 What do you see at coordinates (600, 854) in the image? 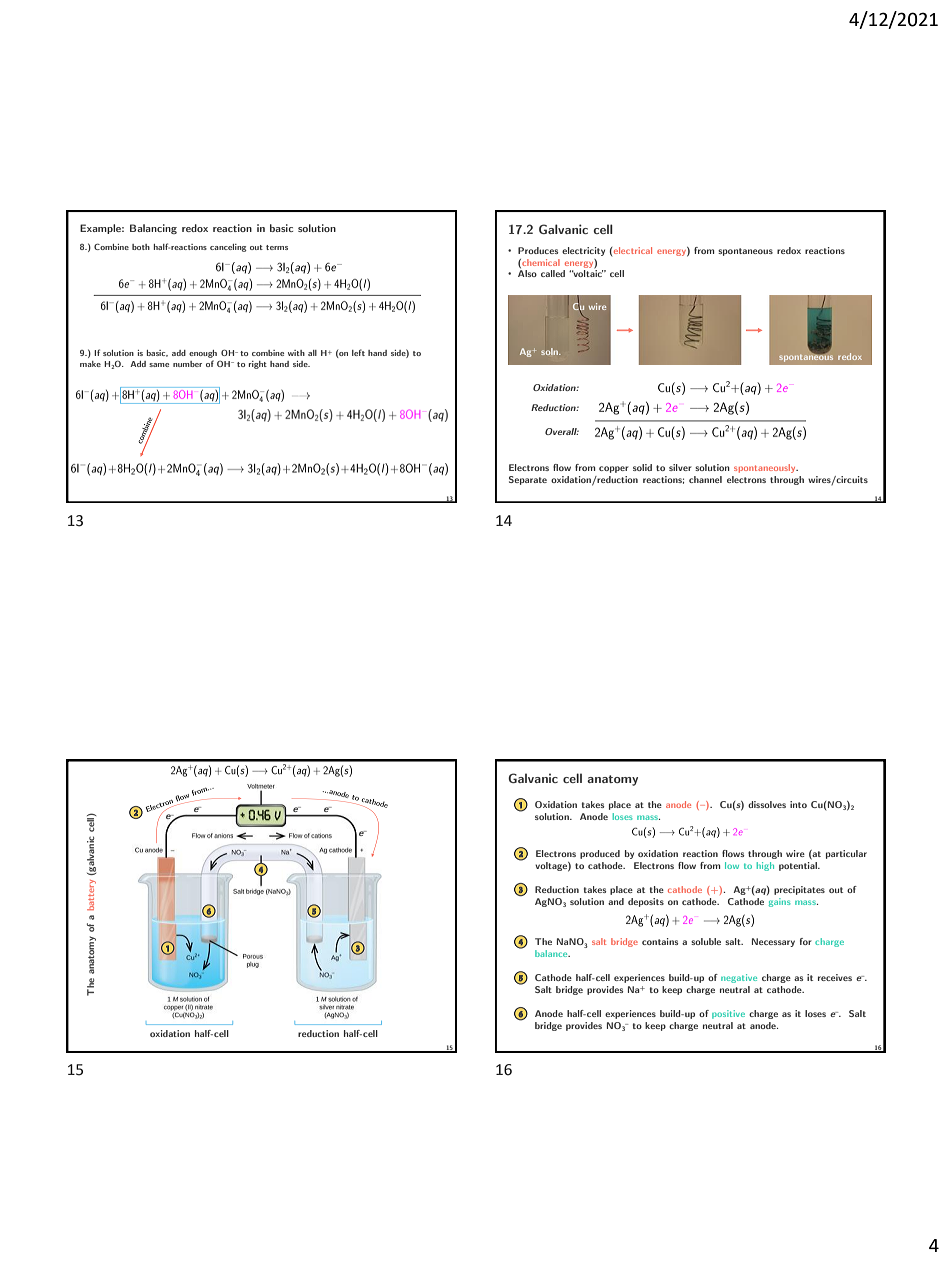
I see `produced` at bounding box center [600, 854].
